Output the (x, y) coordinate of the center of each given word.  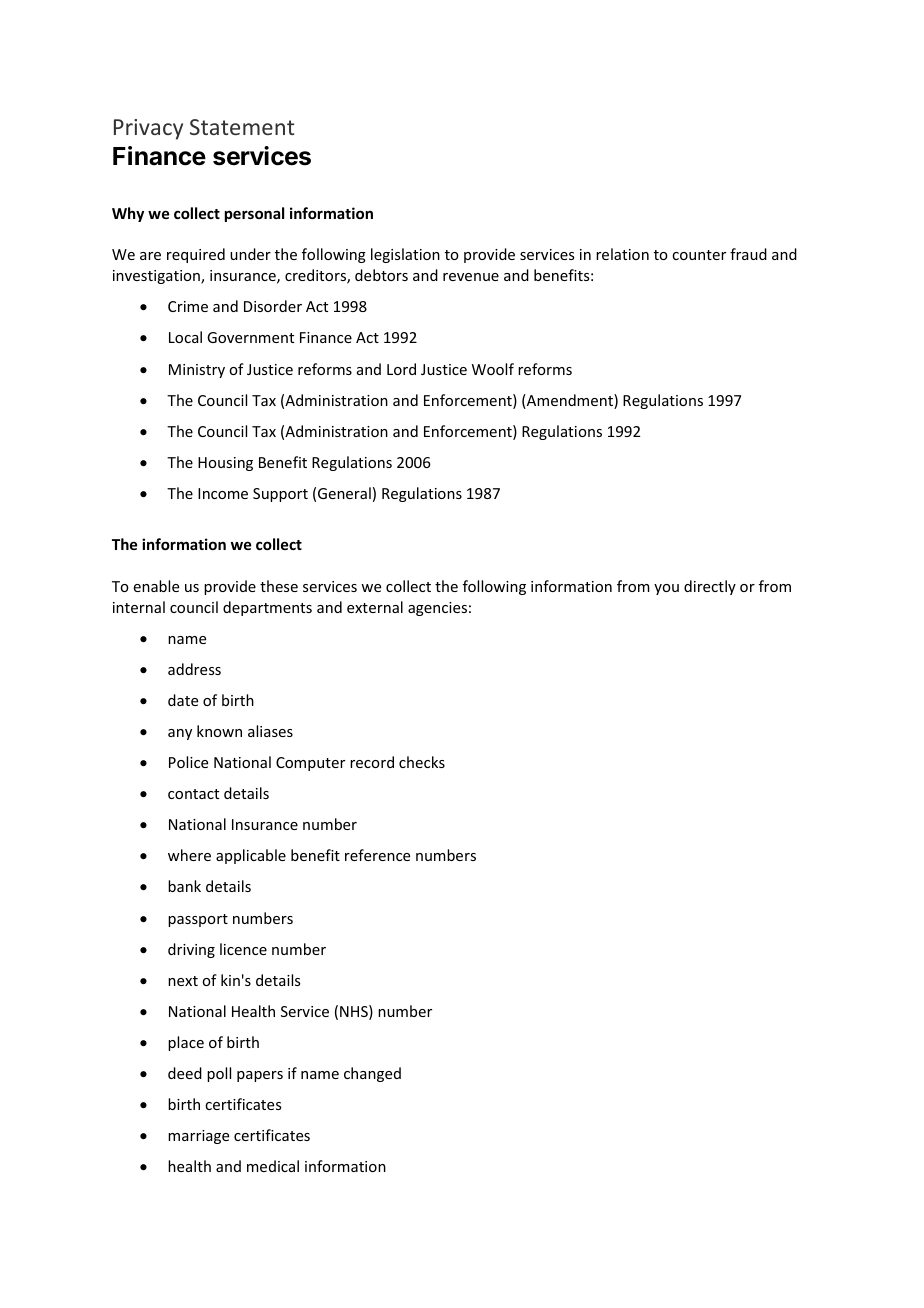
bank (184, 886)
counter (699, 255)
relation (622, 254)
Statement (242, 127)
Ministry (197, 371)
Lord (401, 369)
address (194, 669)
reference (377, 855)
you (666, 589)
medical (273, 1166)
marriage (198, 1137)
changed (372, 1074)
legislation (405, 255)
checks (422, 762)
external (375, 607)
